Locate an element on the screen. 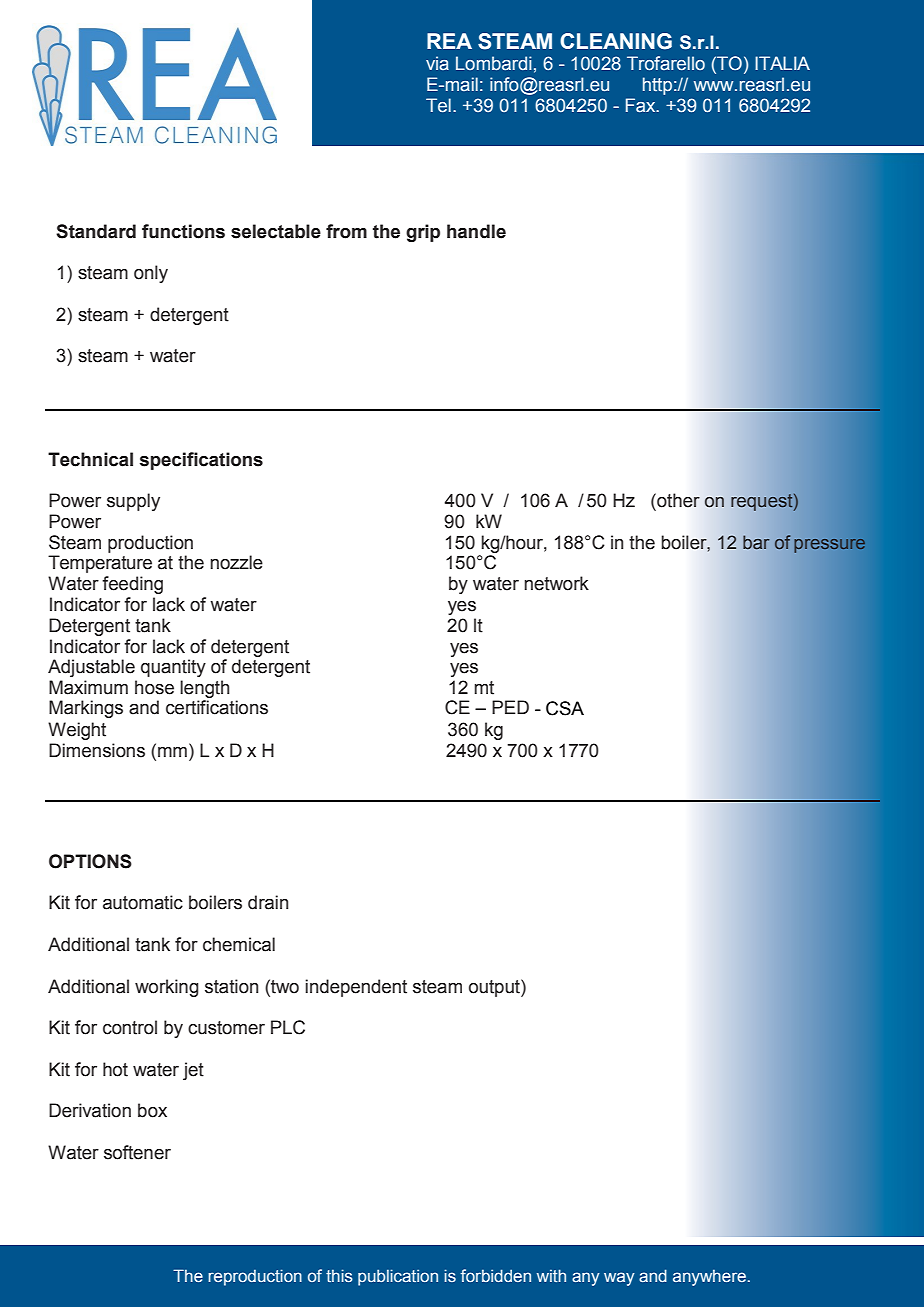 The width and height of the screenshot is (924, 1307). network is located at coordinates (556, 583).
